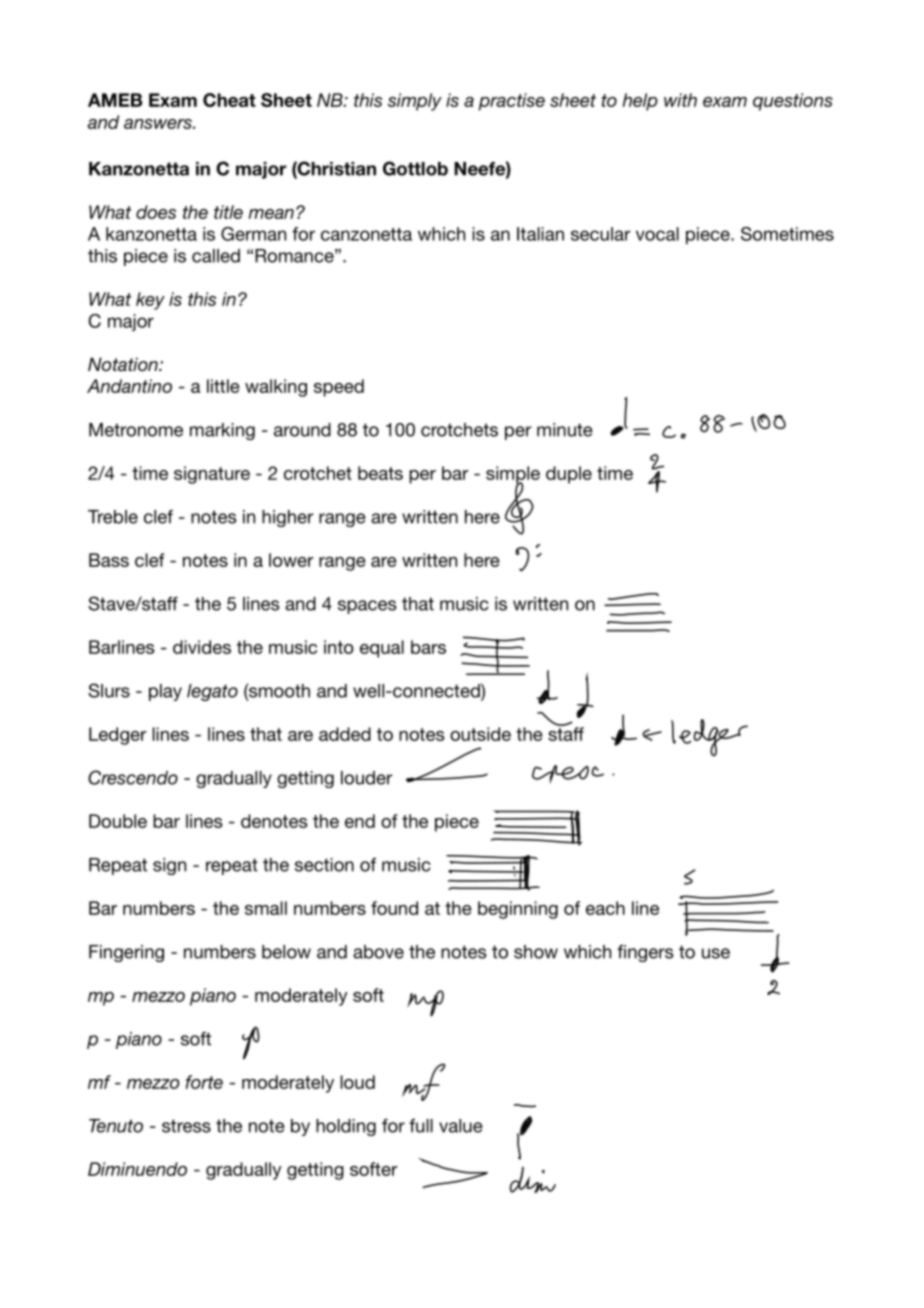 The width and height of the screenshot is (924, 1308). What do you see at coordinates (680, 100) in the screenshot?
I see `with` at bounding box center [680, 100].
